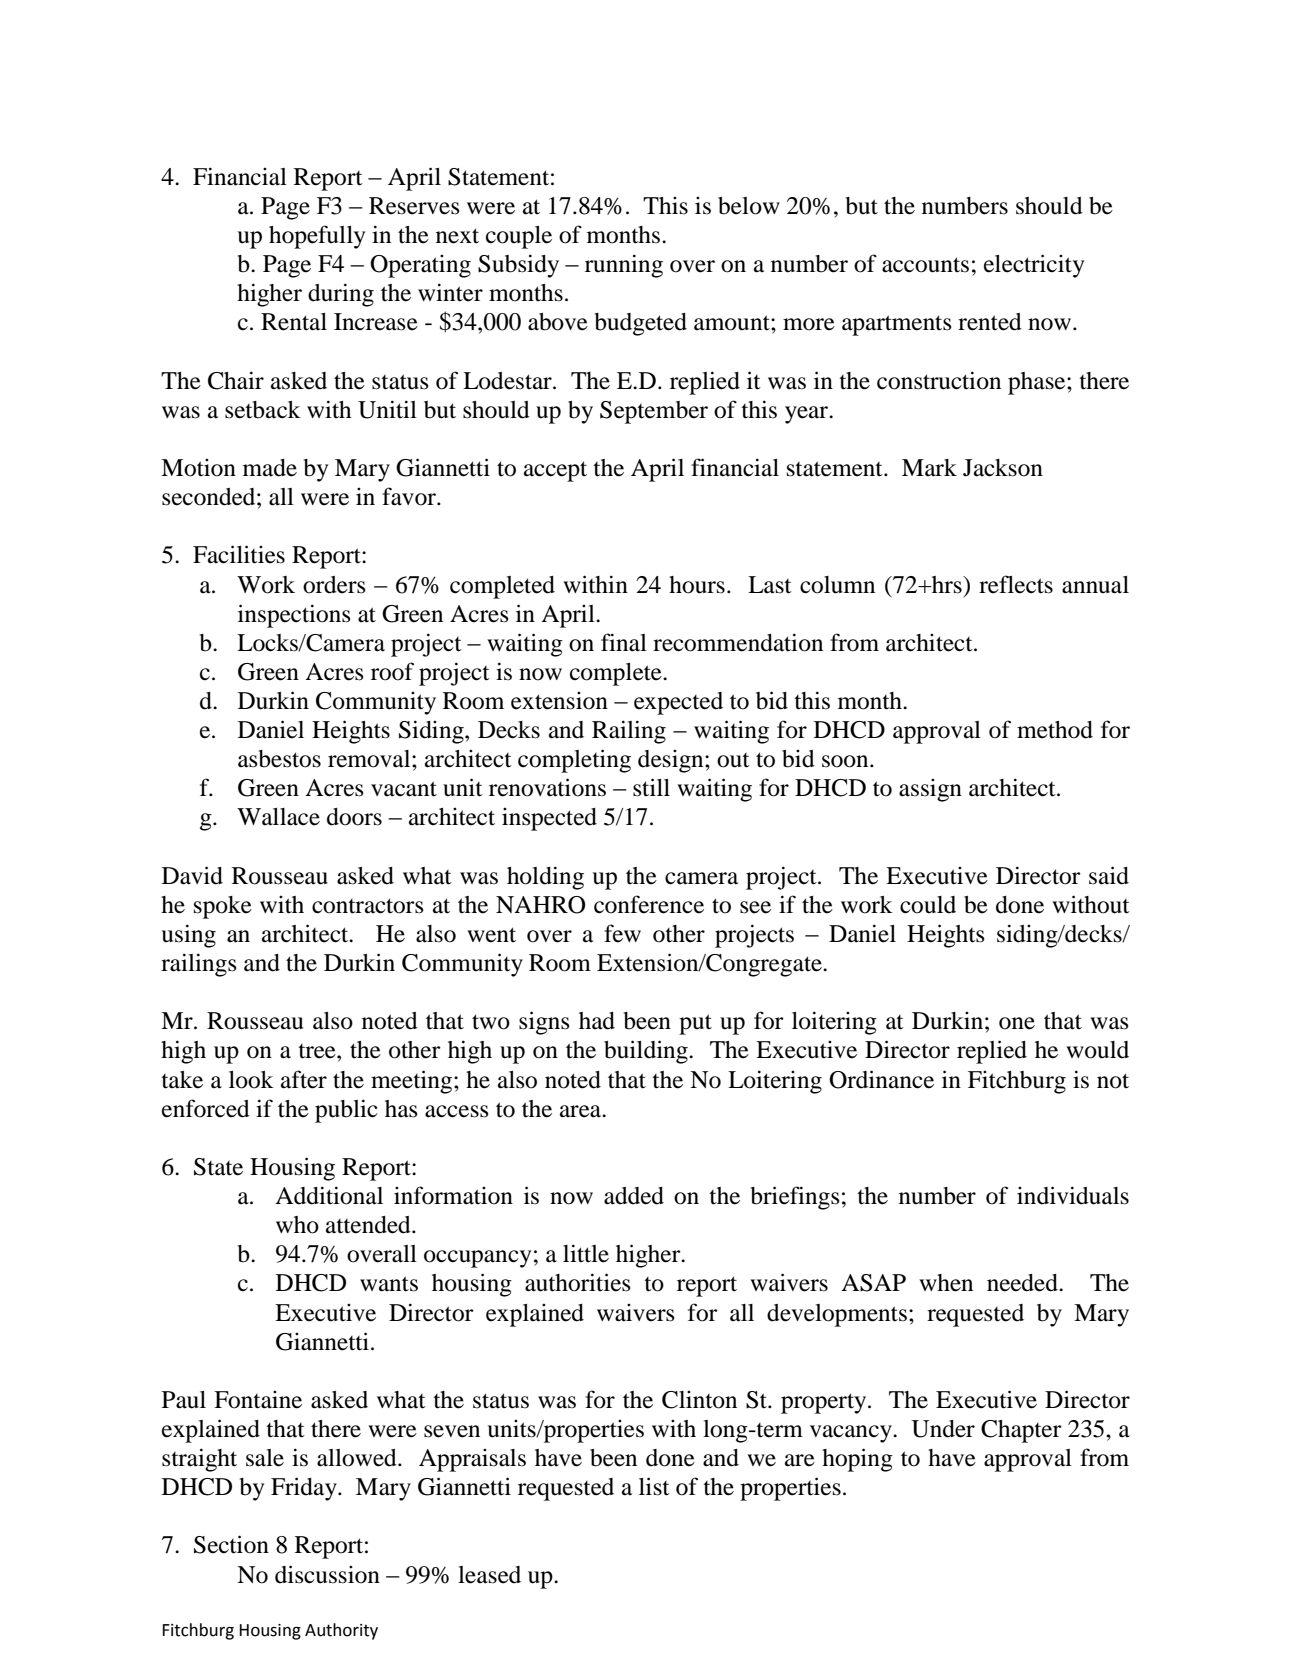  I want to click on spoke, so click(223, 907).
